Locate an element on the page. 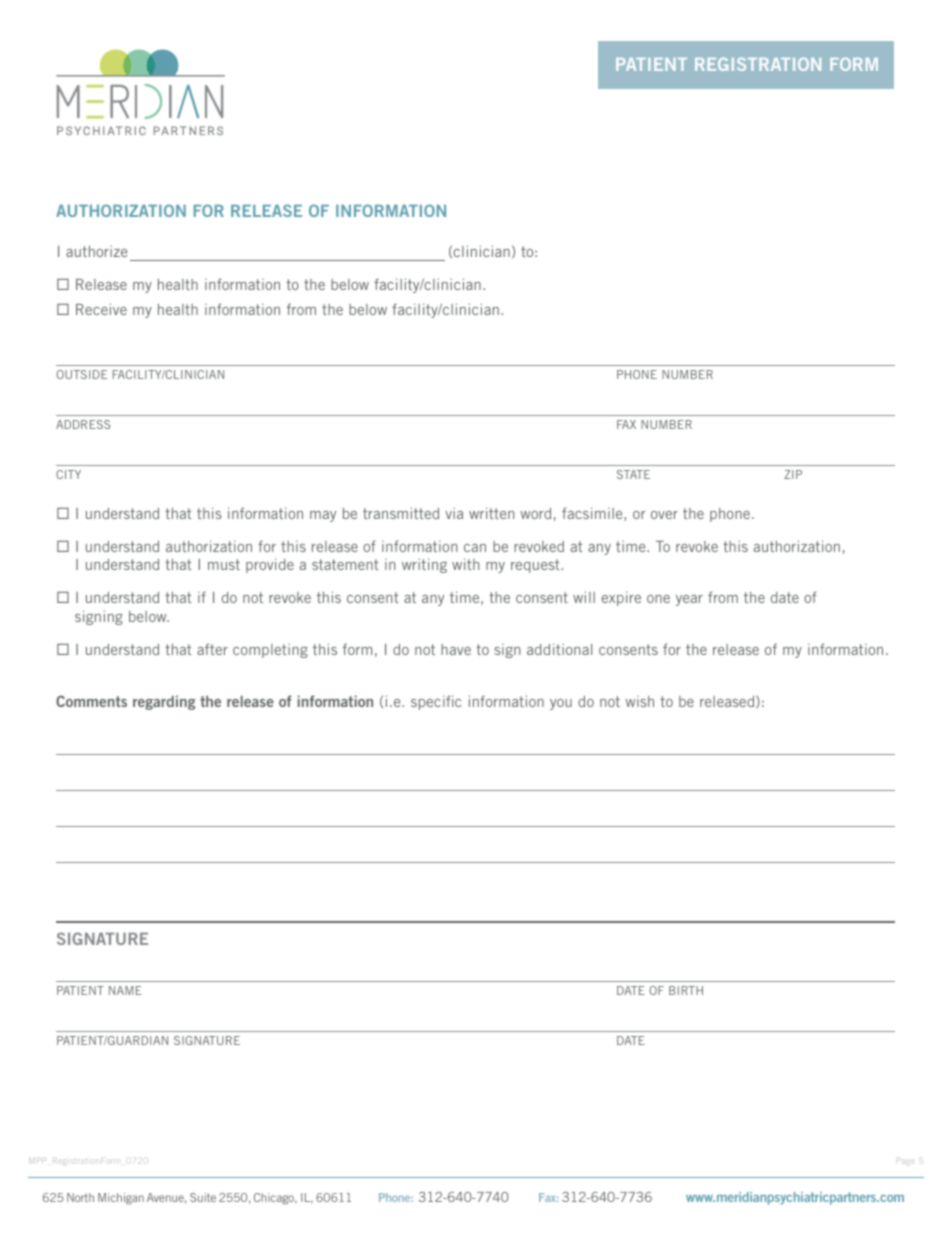 The width and height of the document is (952, 1233). must is located at coordinates (224, 564).
